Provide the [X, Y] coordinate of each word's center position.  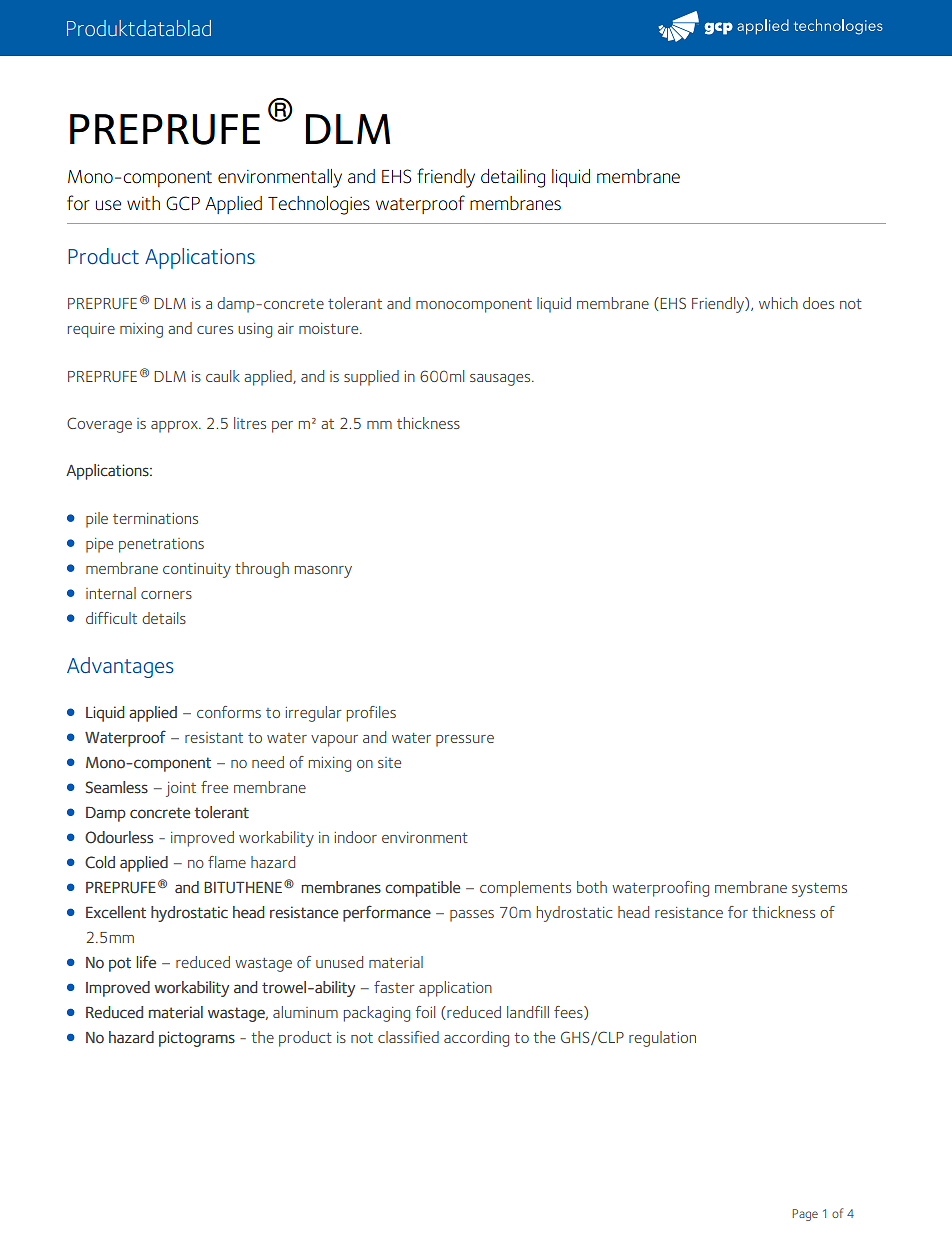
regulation [662, 1039]
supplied [371, 378]
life [146, 961]
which [778, 303]
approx [175, 427]
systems [819, 890]
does [818, 303]
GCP [183, 203]
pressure [465, 741]
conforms [229, 712]
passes [472, 916]
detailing [513, 178]
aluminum [305, 1012]
